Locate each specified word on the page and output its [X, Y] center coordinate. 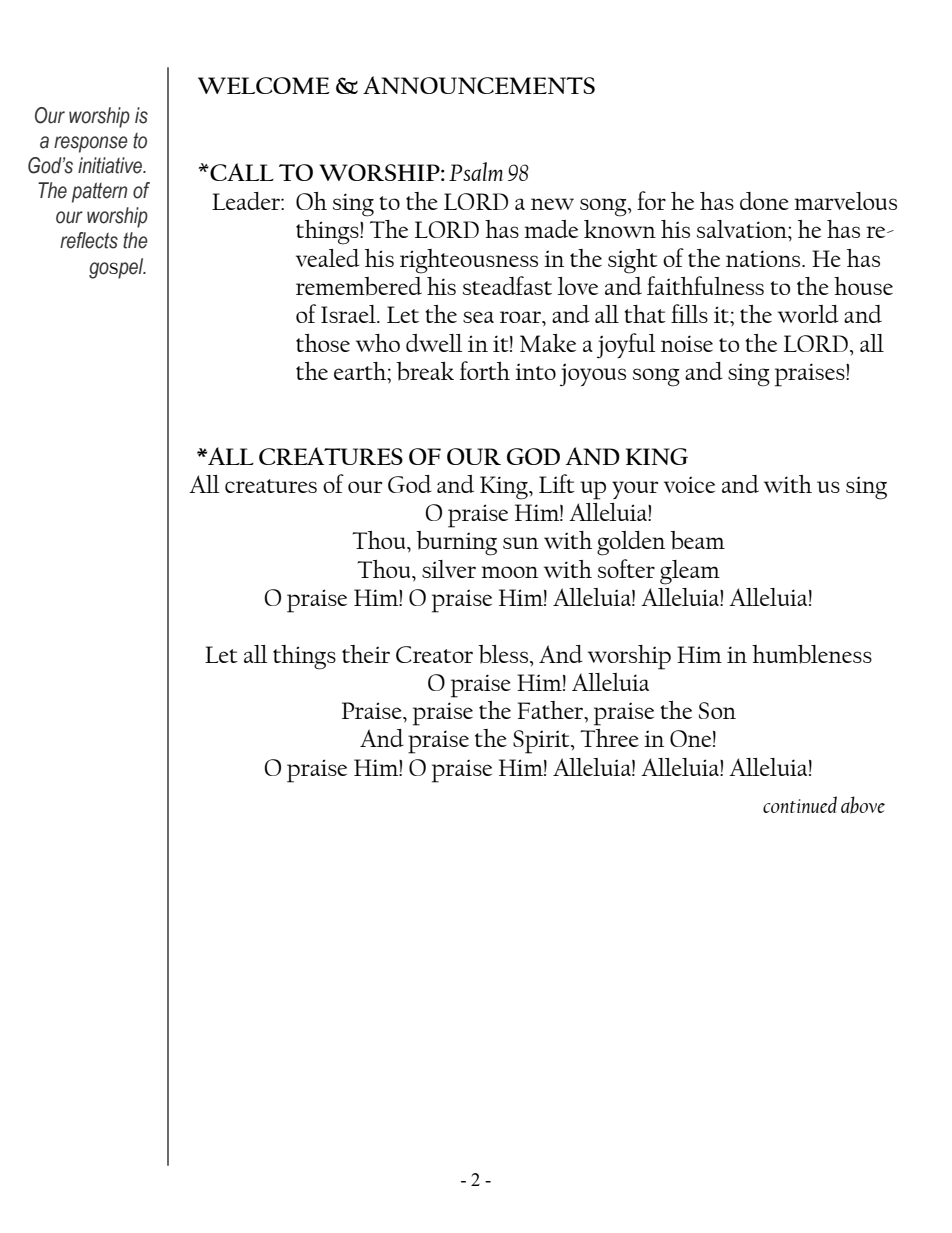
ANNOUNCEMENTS [479, 85]
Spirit [542, 742]
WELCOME [264, 85]
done [764, 201]
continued [800, 804]
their [366, 654]
